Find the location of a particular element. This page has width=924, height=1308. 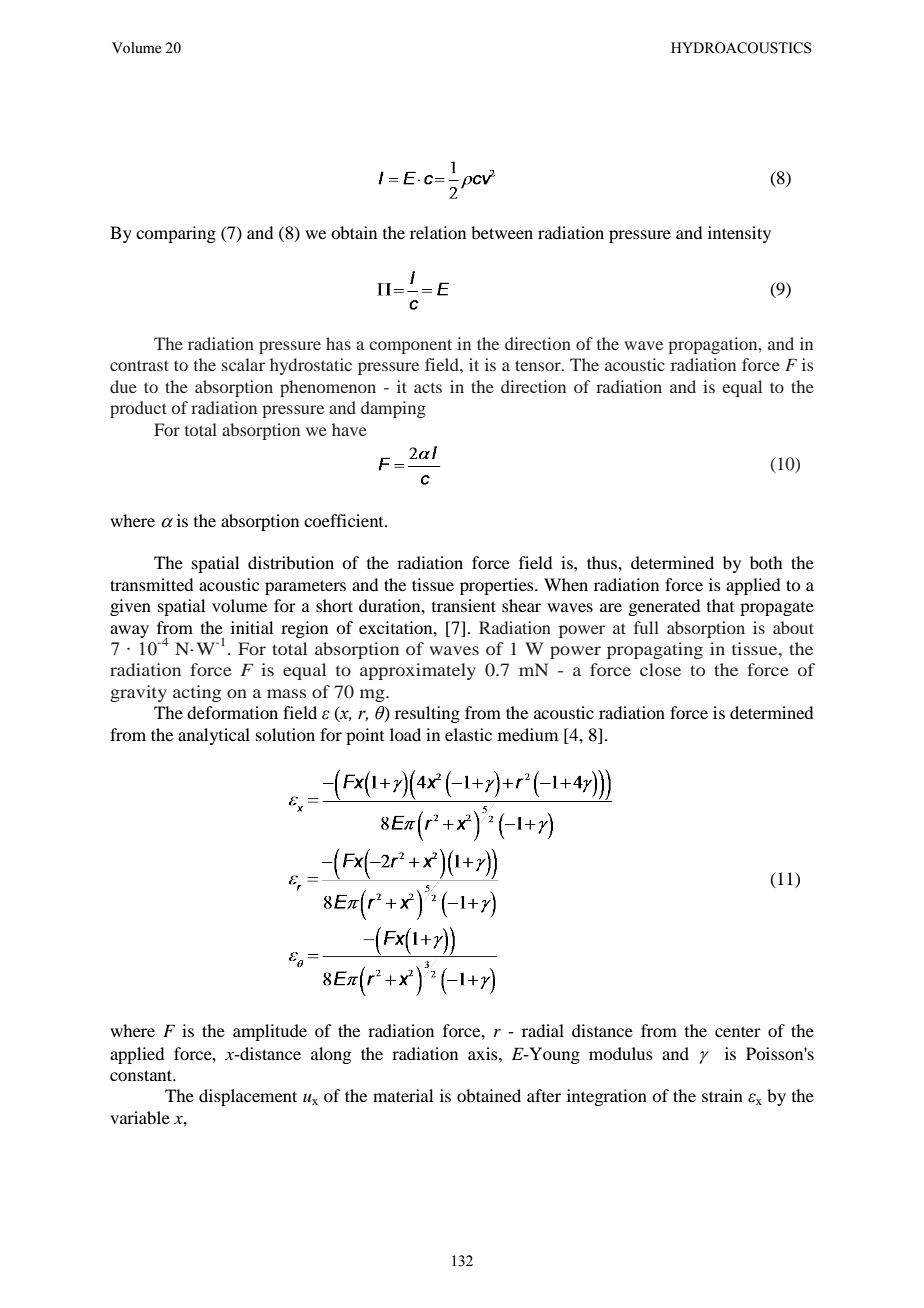

elastic is located at coordinates (468, 734).
